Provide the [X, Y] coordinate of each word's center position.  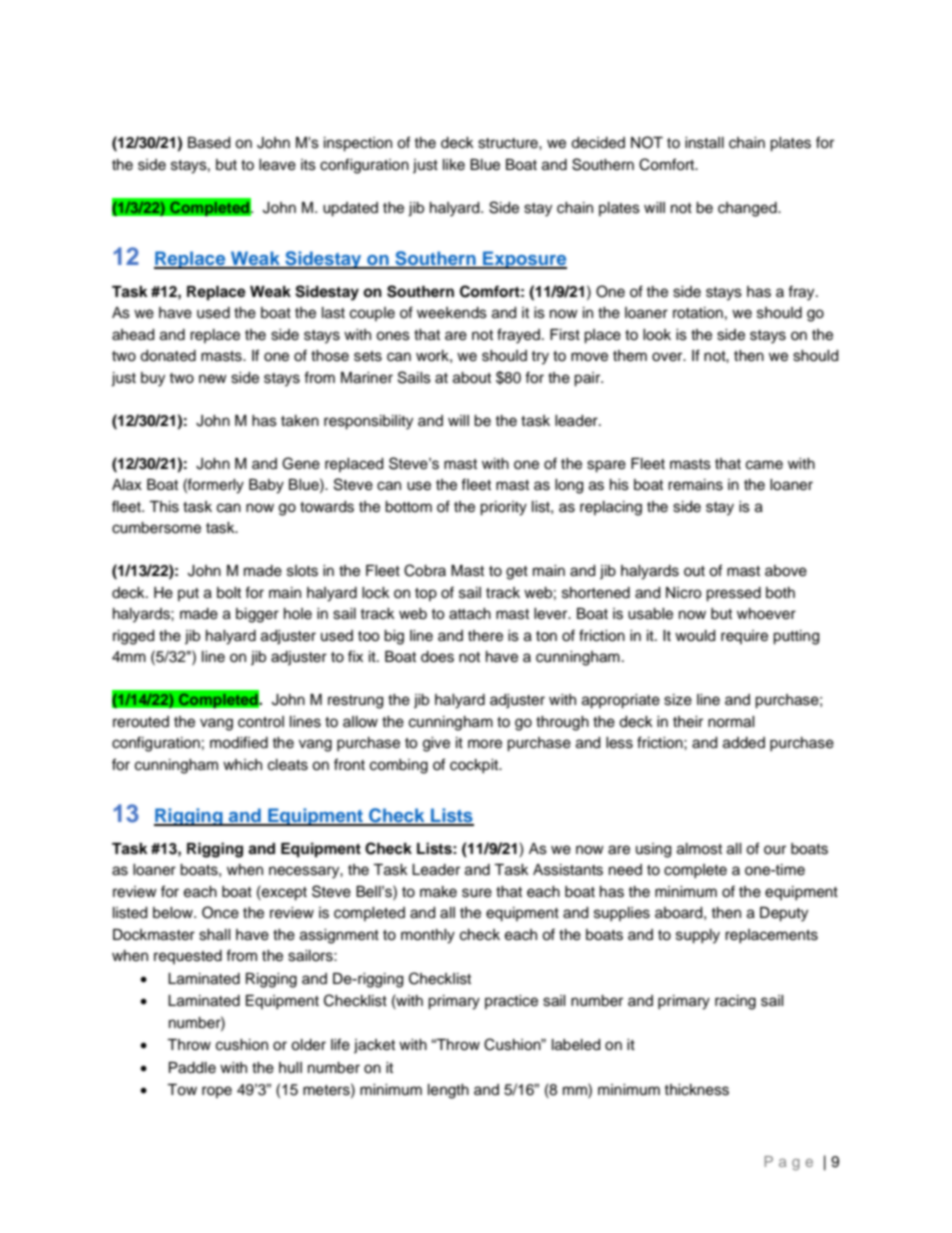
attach [470, 614]
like [454, 165]
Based [209, 143]
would [695, 636]
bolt [229, 593]
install [704, 143]
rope [217, 1092]
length [448, 1091]
